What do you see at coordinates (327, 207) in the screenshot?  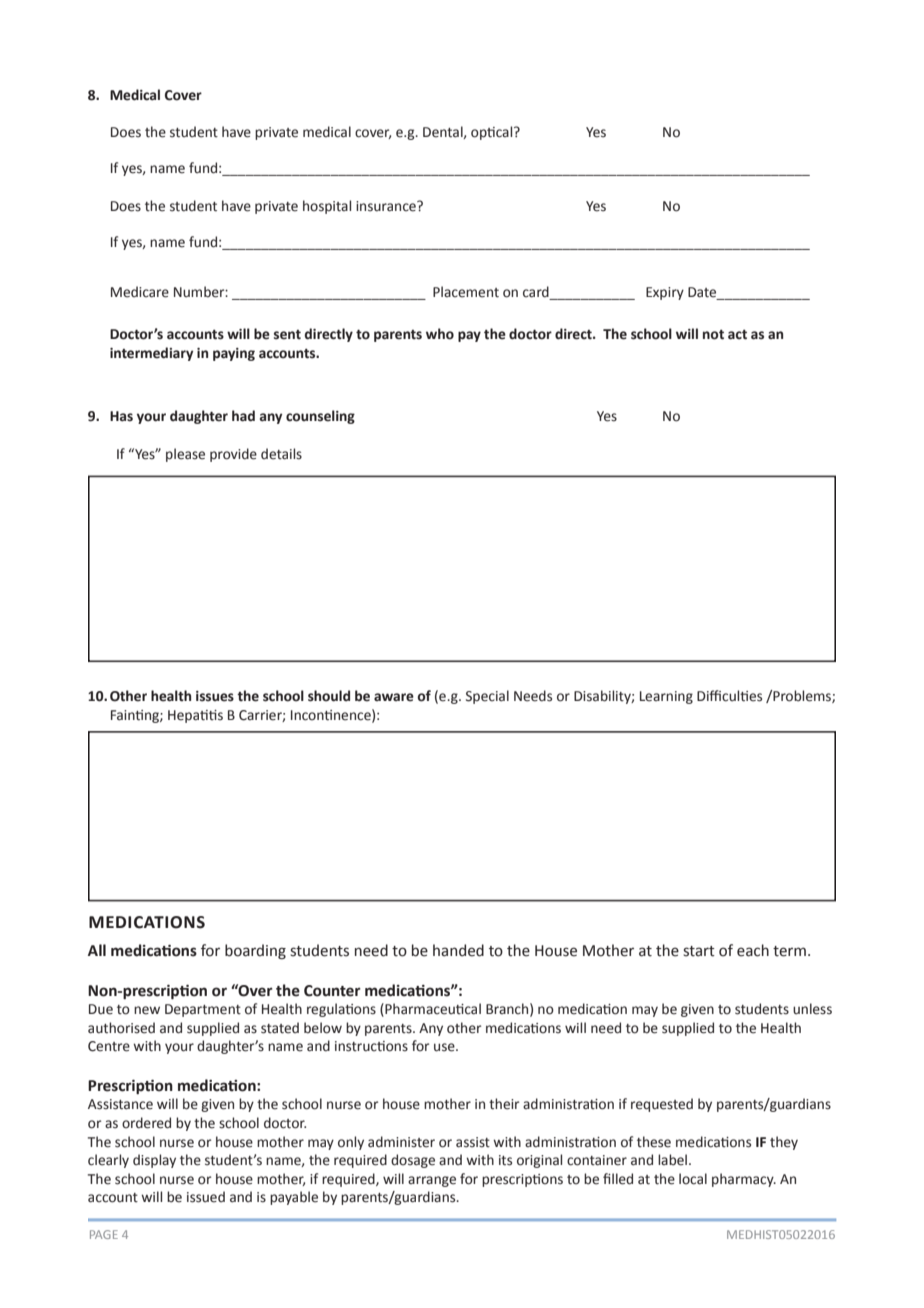 I see `hospital` at bounding box center [327, 207].
